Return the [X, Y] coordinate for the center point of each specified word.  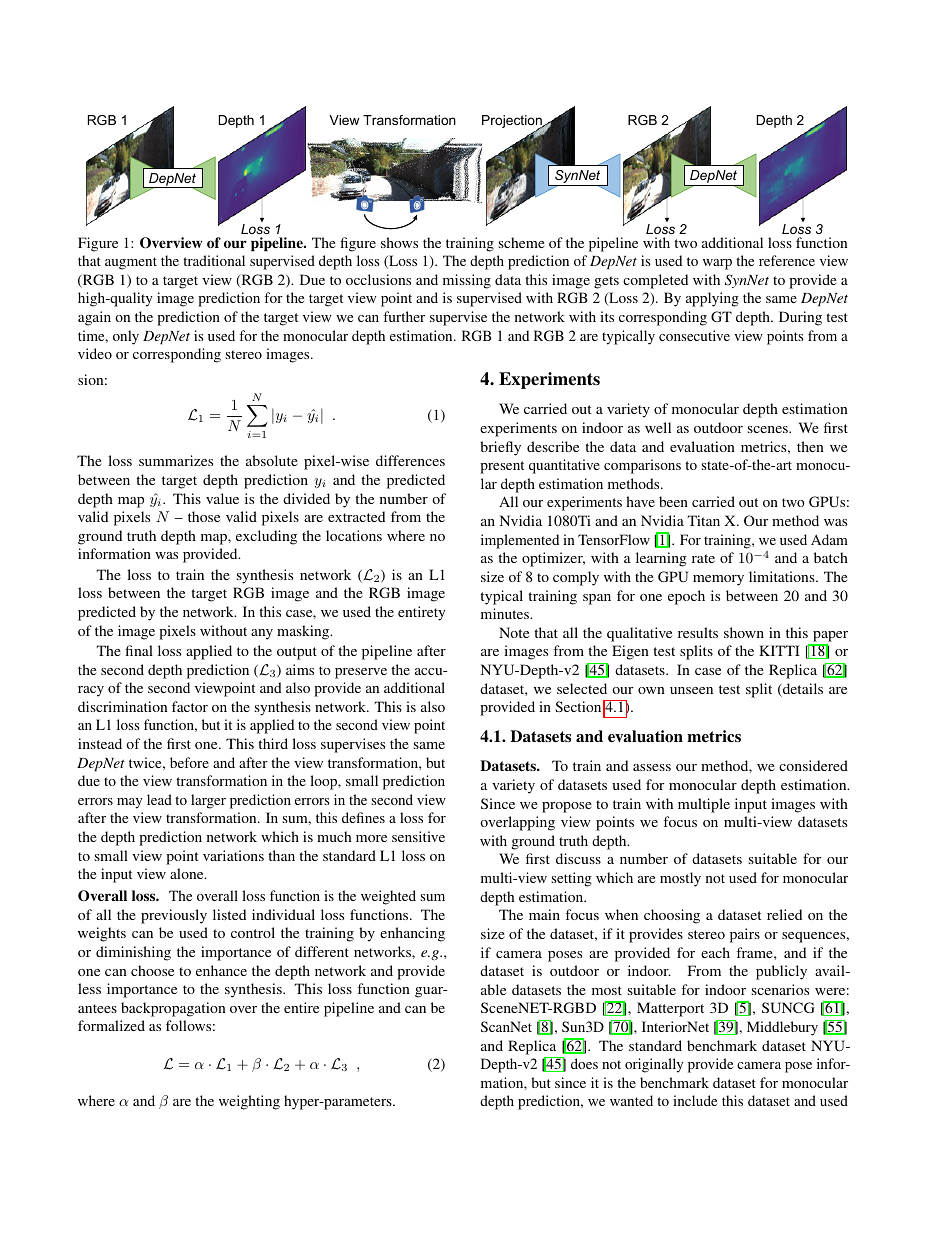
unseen [691, 690]
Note [514, 632]
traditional [214, 260]
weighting [249, 1102]
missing [467, 281]
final [139, 650]
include [695, 1100]
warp [717, 264]
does [584, 1063]
